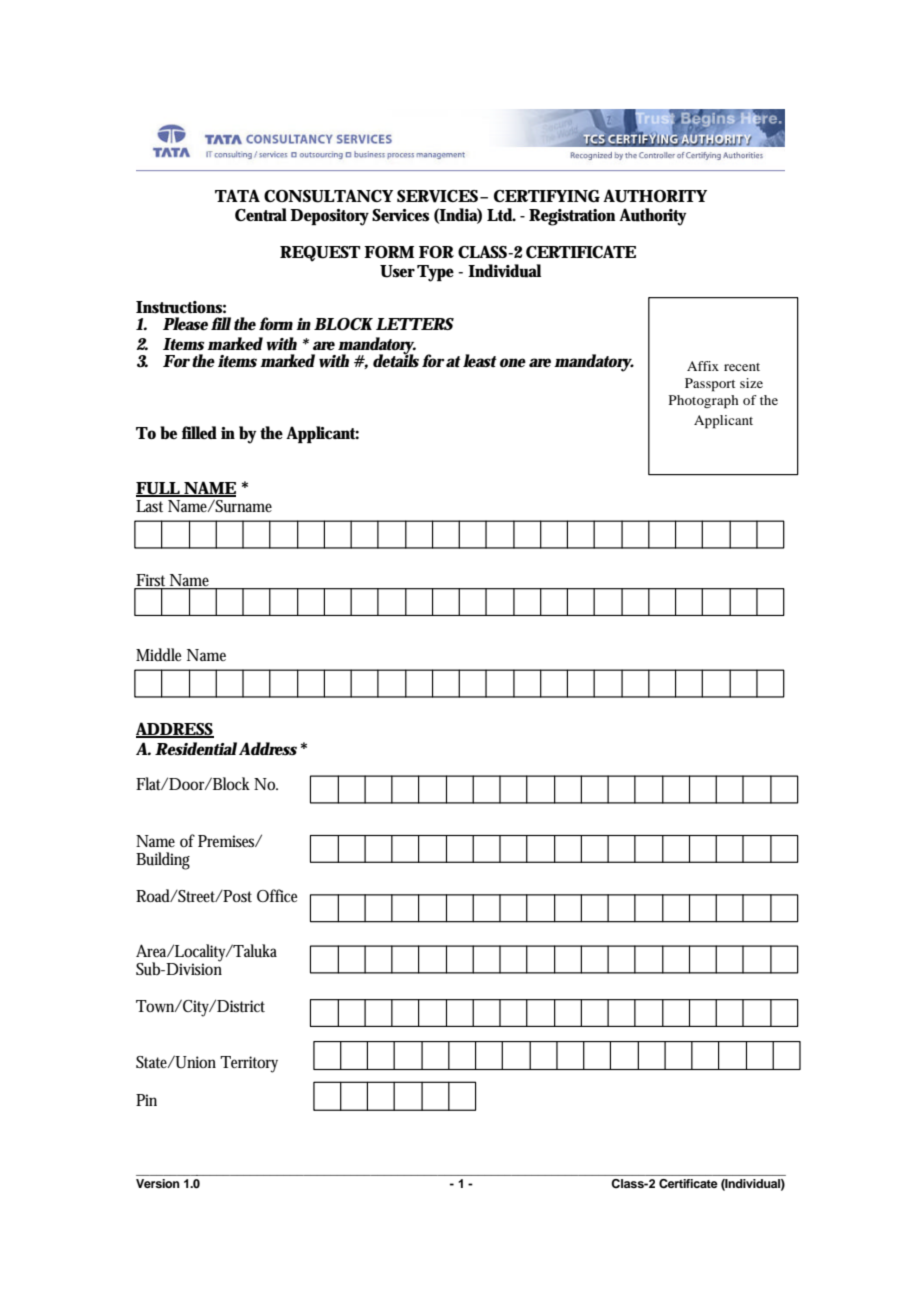  What do you see at coordinates (237, 195) in the screenshot?
I see `TATA` at bounding box center [237, 195].
